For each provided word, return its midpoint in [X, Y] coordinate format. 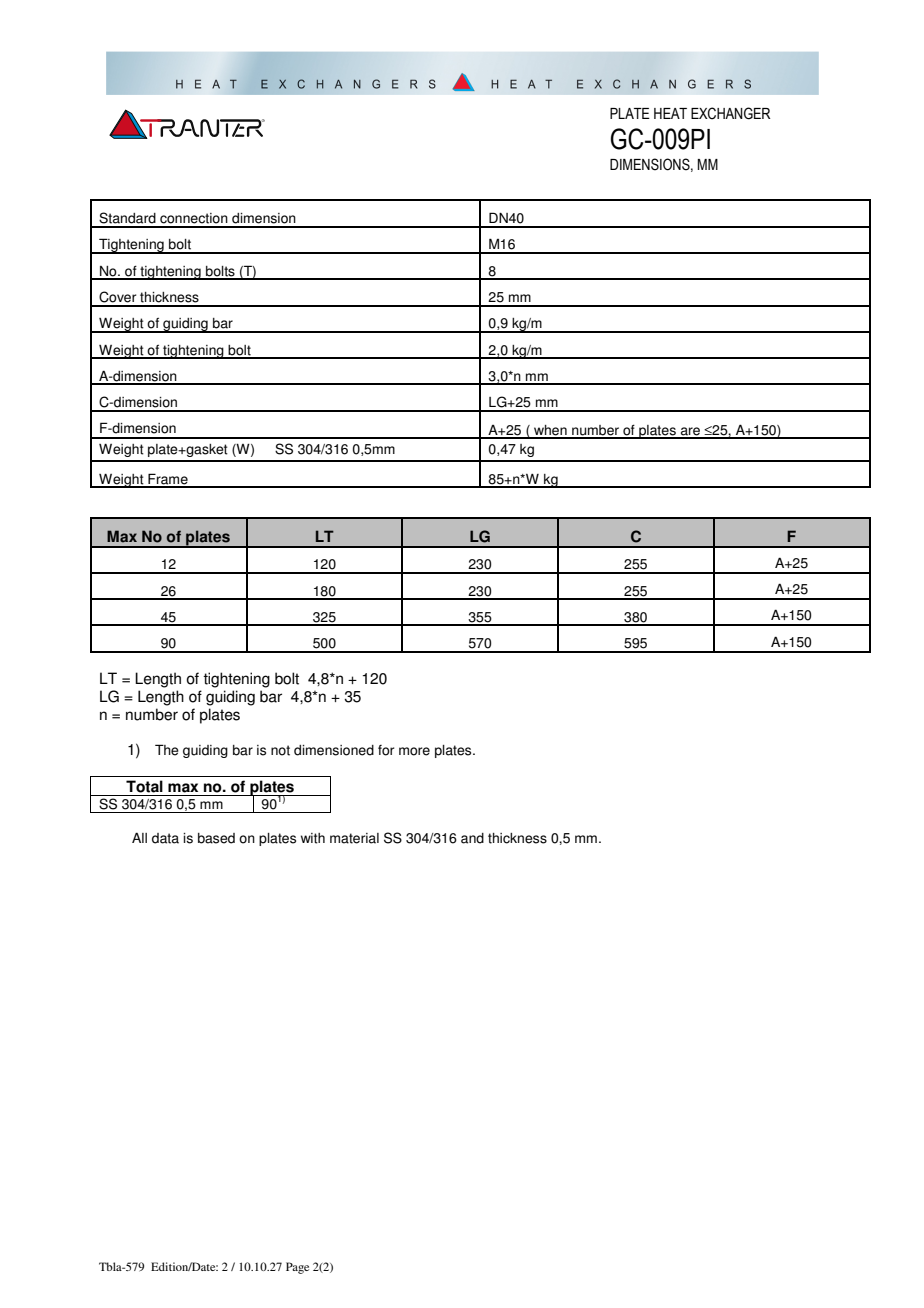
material [354, 838]
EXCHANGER [730, 113]
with [313, 838]
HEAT [670, 113]
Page [297, 1268]
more [414, 751]
